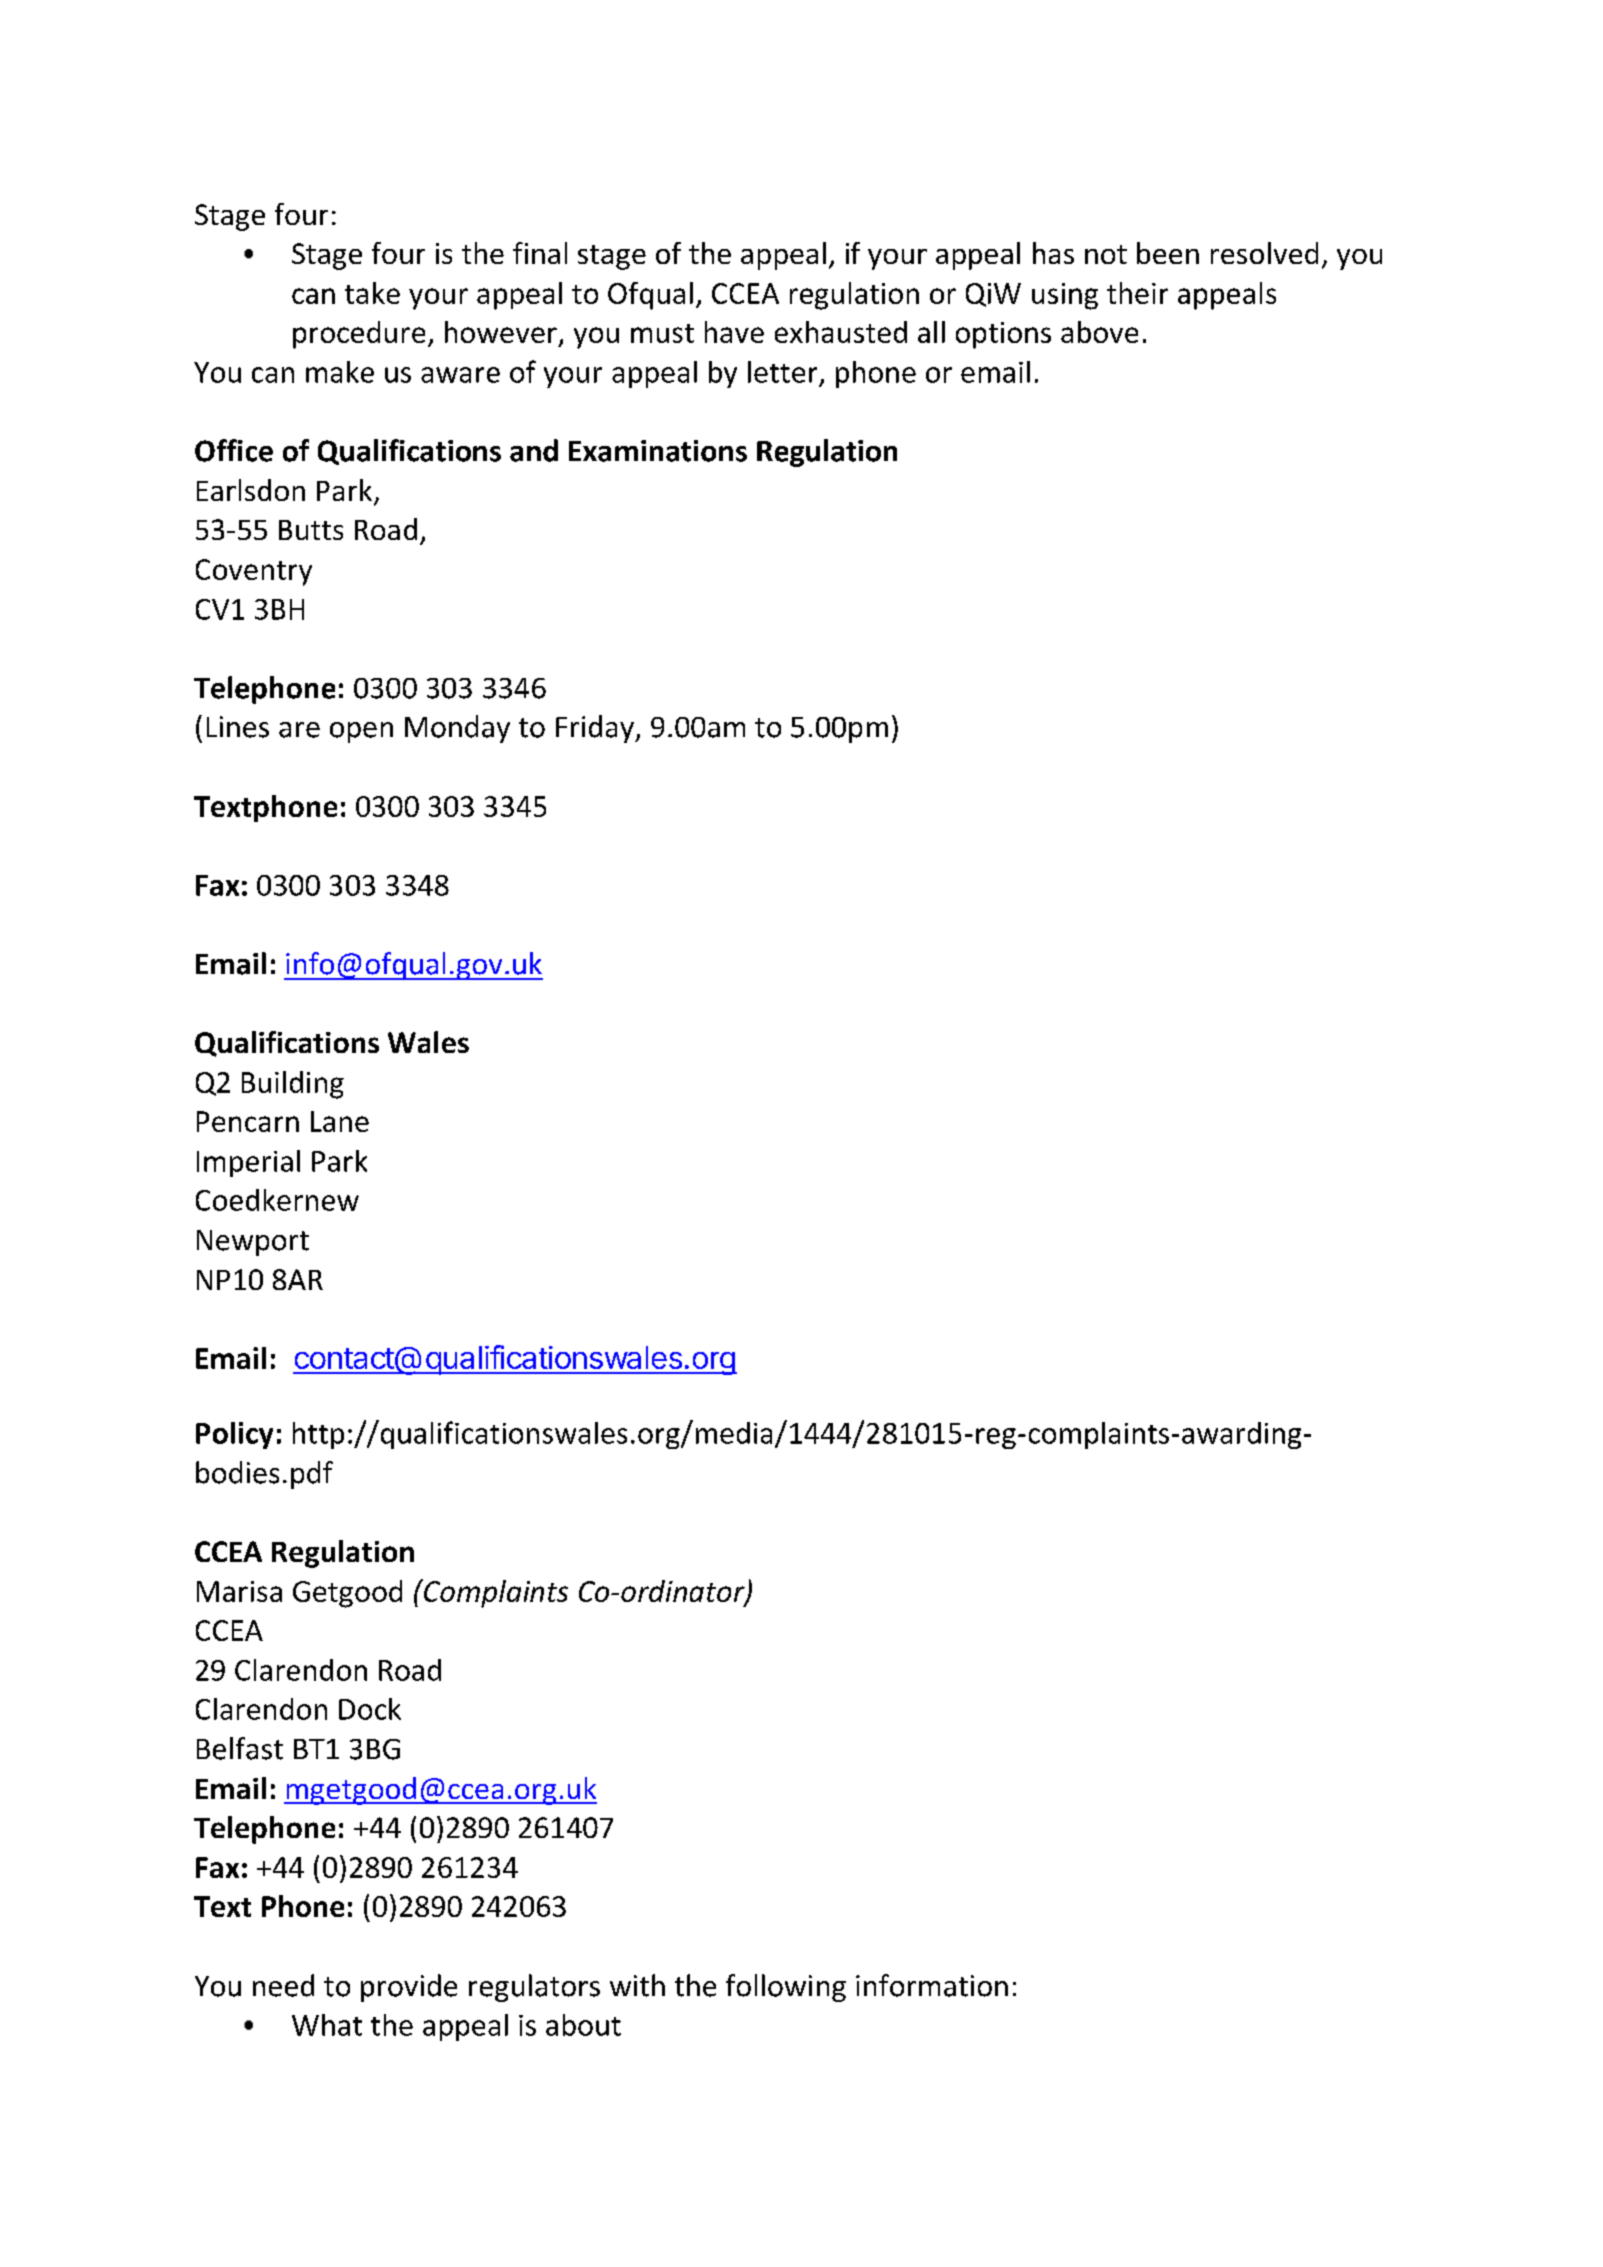  I want to click on with, so click(637, 1985).
